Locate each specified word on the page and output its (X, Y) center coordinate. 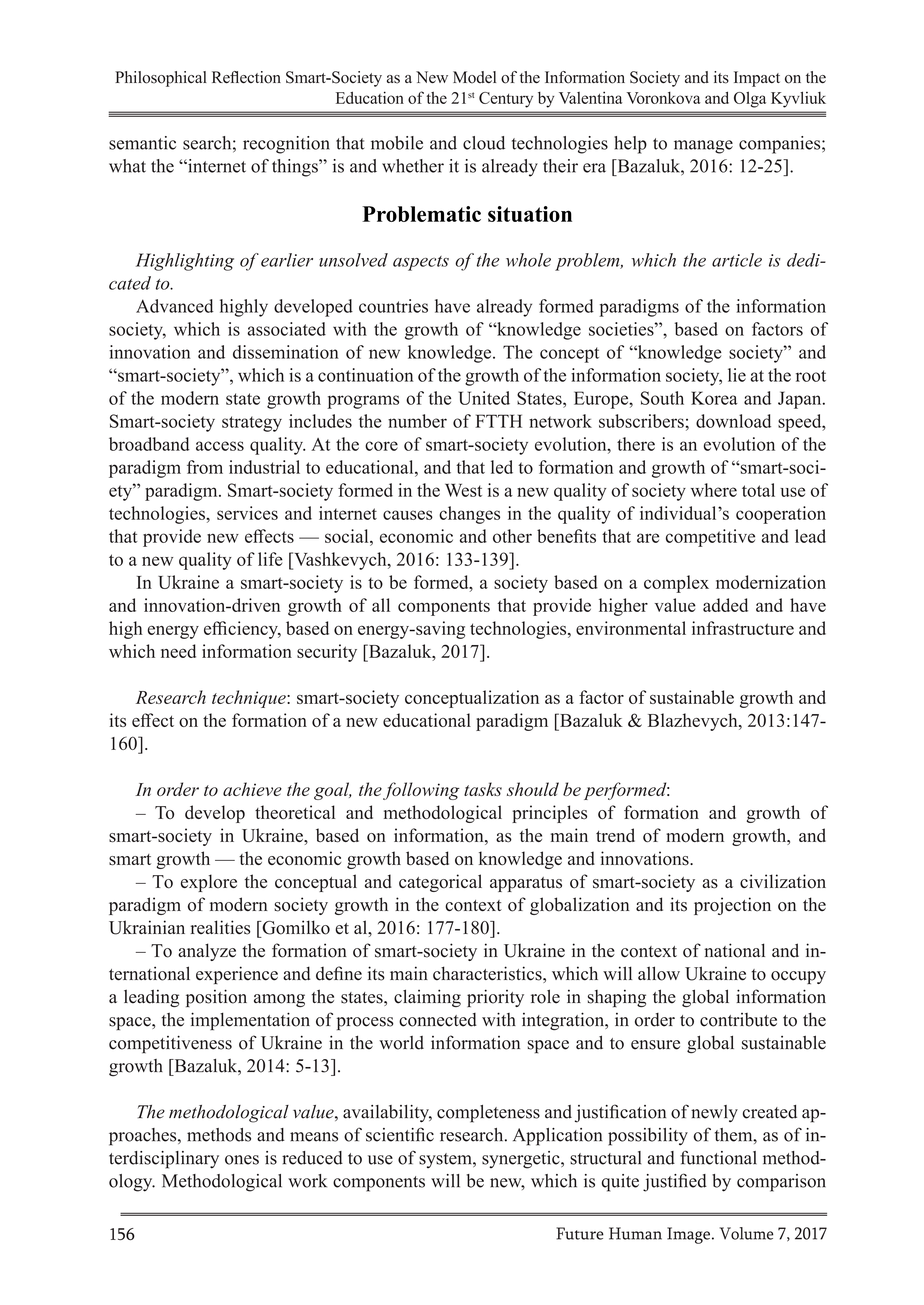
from (205, 467)
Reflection (246, 77)
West (463, 490)
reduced (312, 1158)
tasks (483, 789)
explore (209, 883)
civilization (783, 881)
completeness (488, 1114)
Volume (746, 1233)
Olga (750, 99)
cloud (484, 143)
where (714, 490)
